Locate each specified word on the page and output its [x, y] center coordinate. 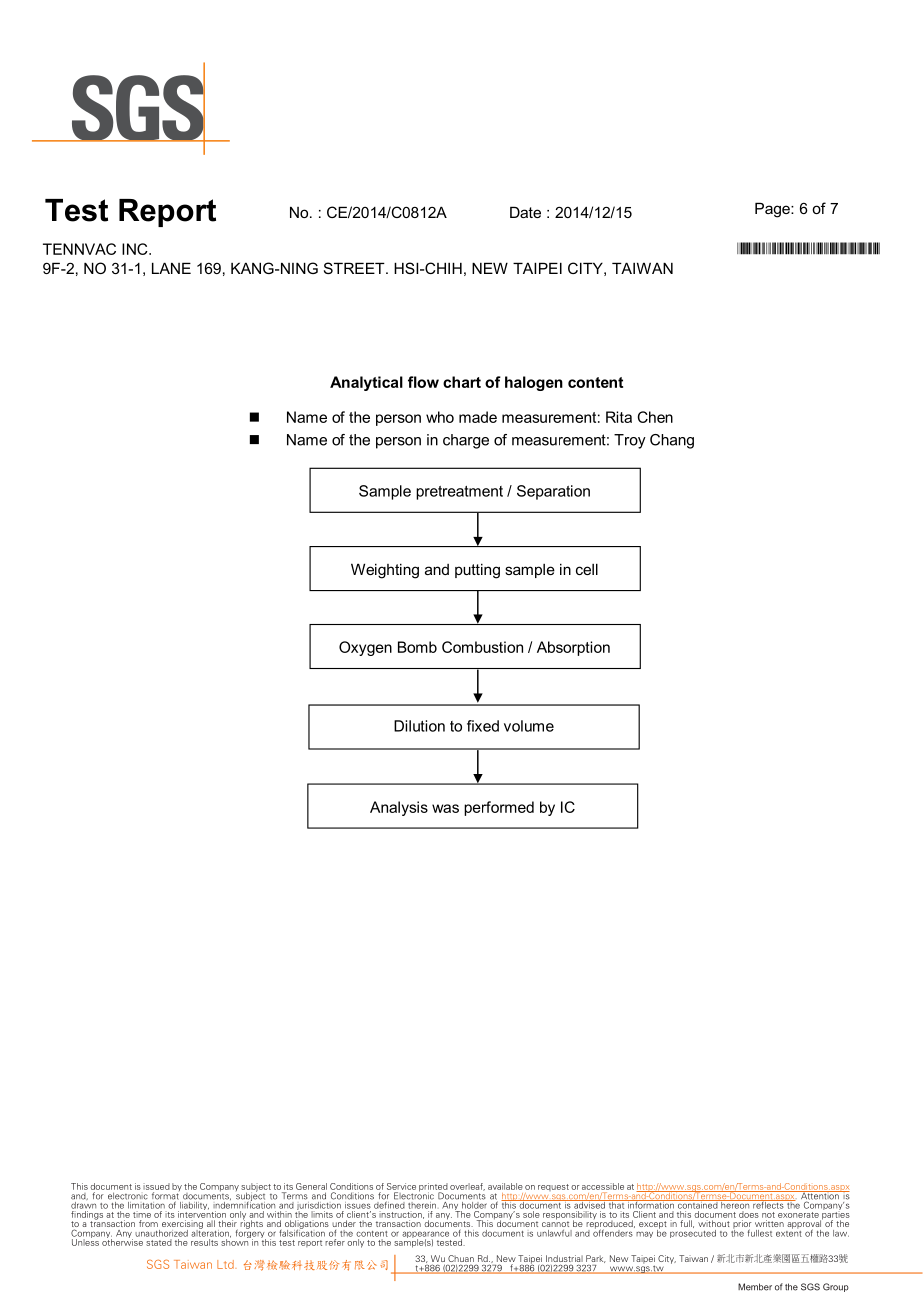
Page [773, 210]
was [445, 808]
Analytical [366, 383]
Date [525, 212]
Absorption [573, 648]
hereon [735, 1204]
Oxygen [365, 648]
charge [466, 441]
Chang [672, 441]
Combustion [482, 647]
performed [499, 808]
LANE [171, 268]
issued [156, 1186]
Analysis [399, 808]
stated [159, 1242]
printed [433, 1188]
